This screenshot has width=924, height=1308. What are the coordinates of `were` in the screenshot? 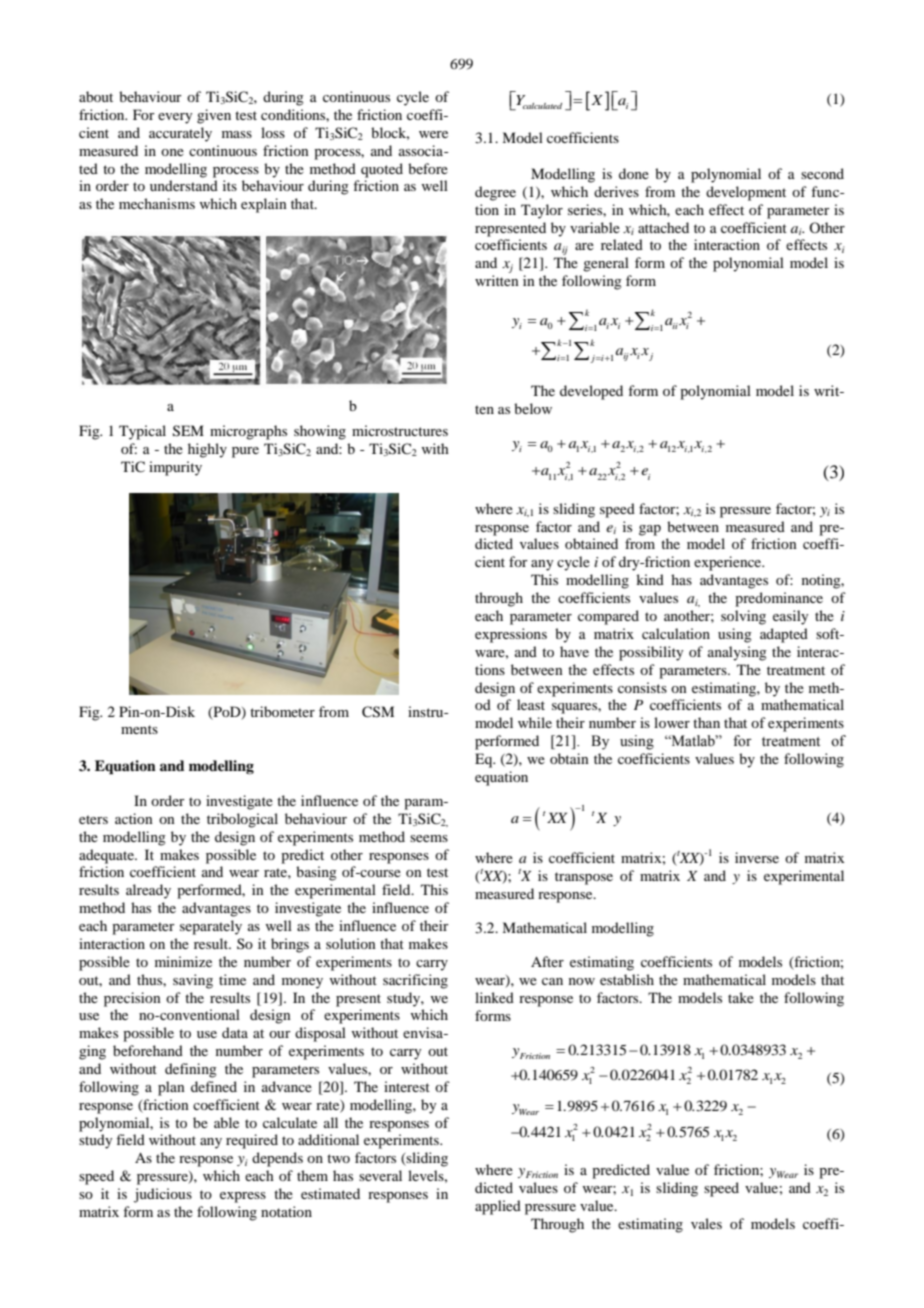 It's located at (433, 134).
